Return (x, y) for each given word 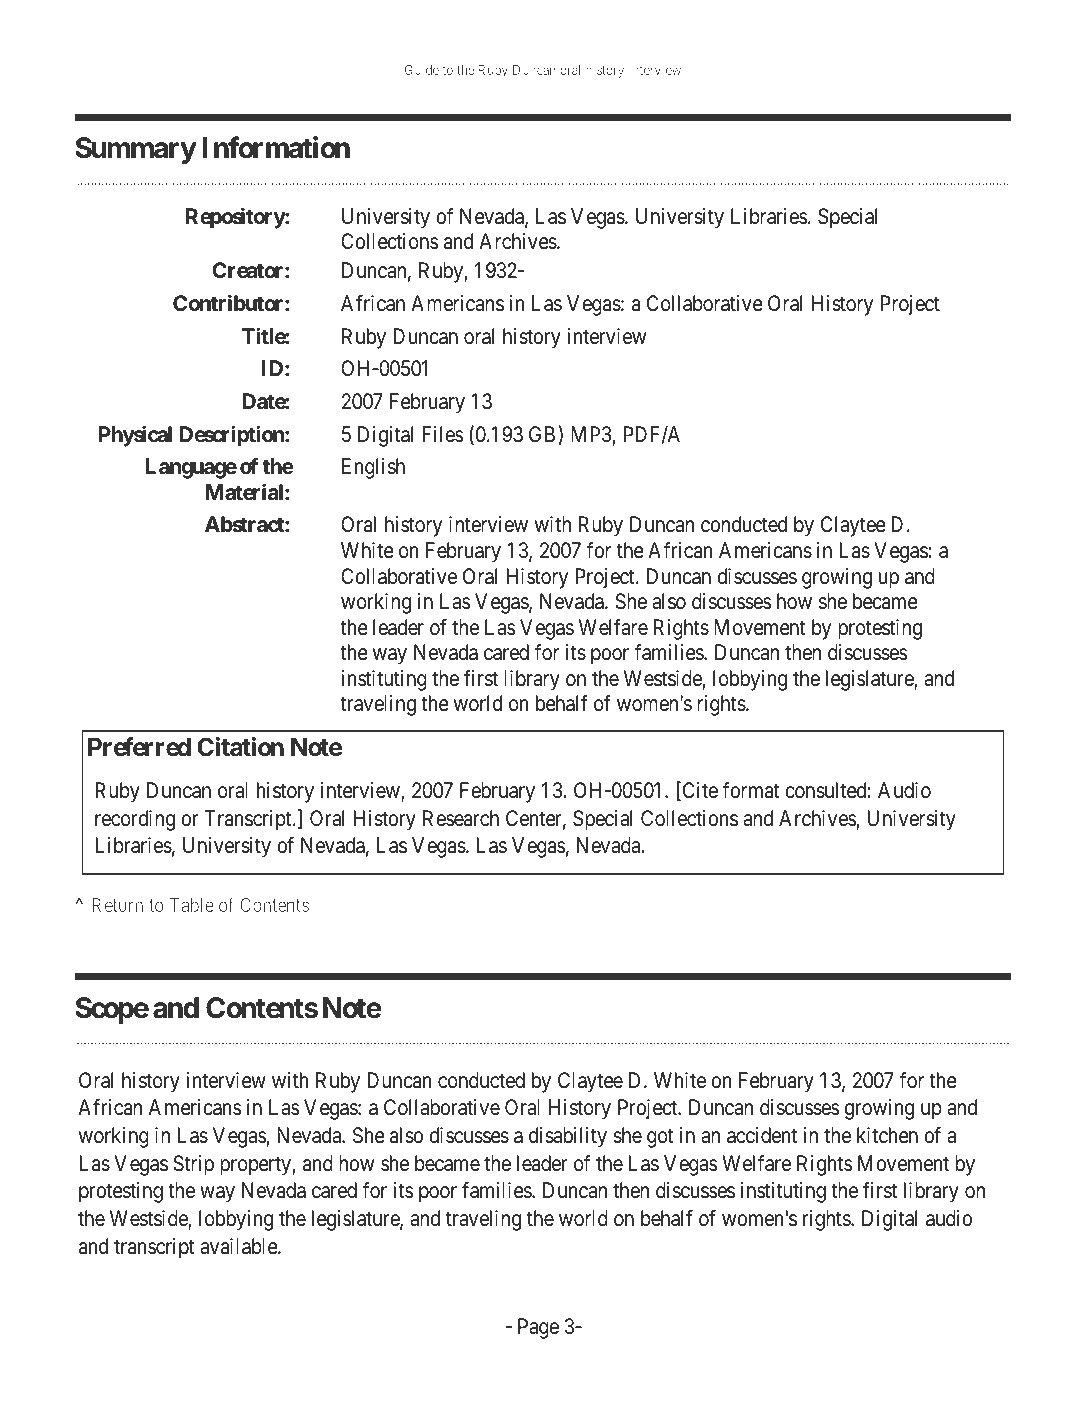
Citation (240, 747)
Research (461, 818)
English (373, 468)
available (239, 1246)
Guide (422, 69)
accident (762, 1135)
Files (443, 434)
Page (538, 1328)
